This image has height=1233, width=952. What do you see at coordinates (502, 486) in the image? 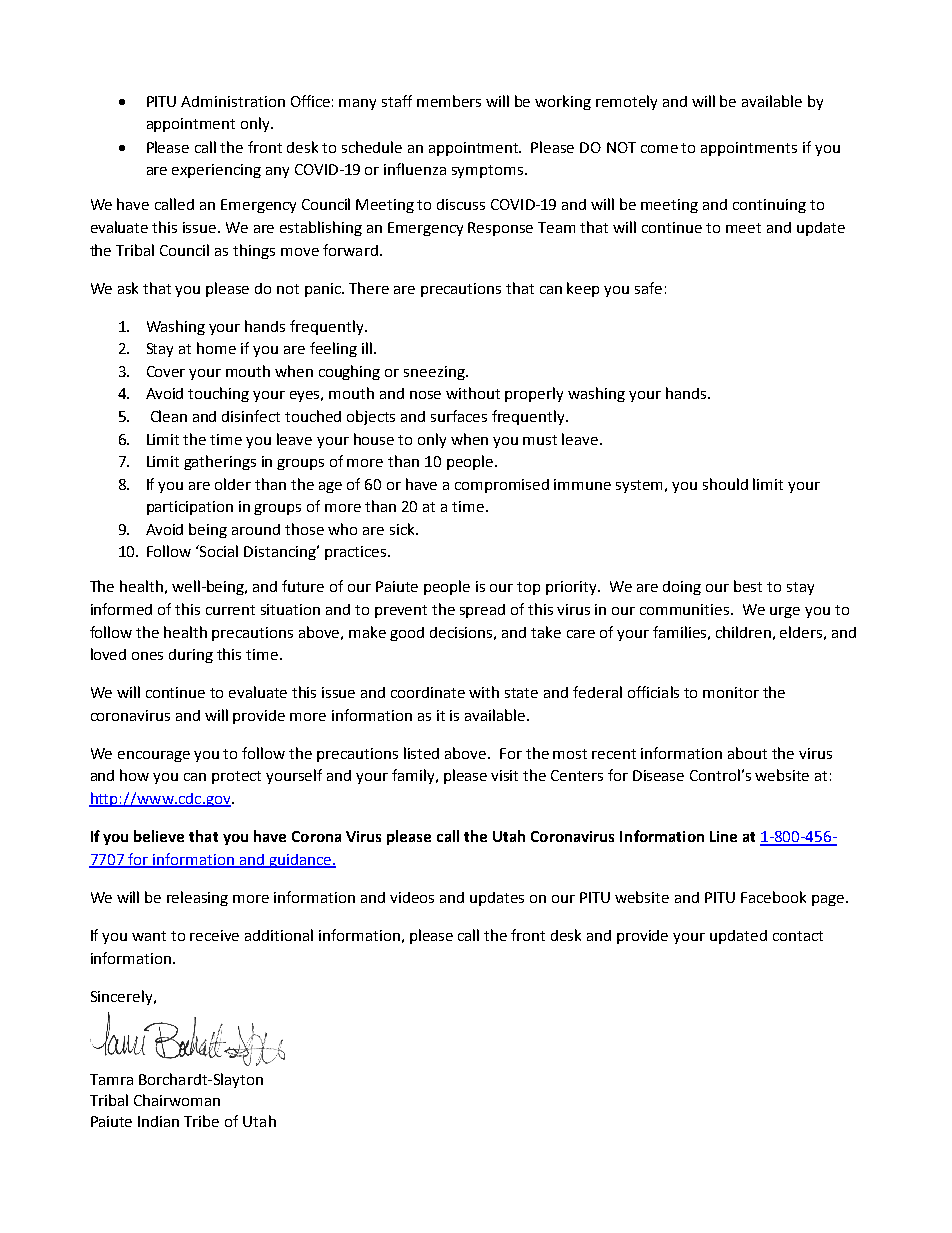
I see `compromised` at bounding box center [502, 486].
